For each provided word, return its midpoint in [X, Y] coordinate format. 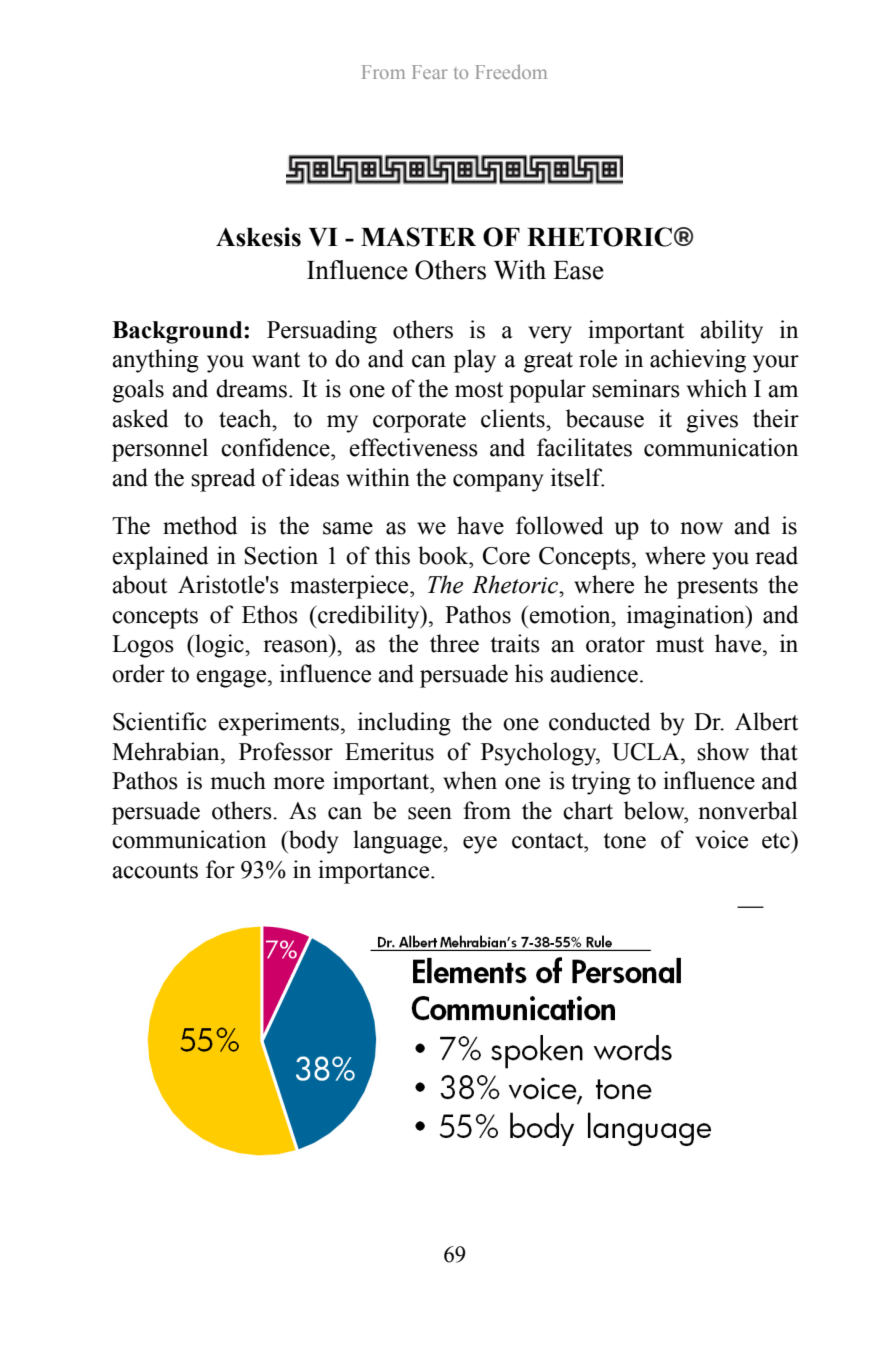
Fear [430, 72]
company [498, 483]
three [454, 643]
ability [731, 332]
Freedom [511, 72]
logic [219, 646]
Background [178, 332]
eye [480, 845]
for [220, 869]
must [680, 645]
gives [712, 421]
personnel [160, 450]
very [550, 335]
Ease [578, 270]
